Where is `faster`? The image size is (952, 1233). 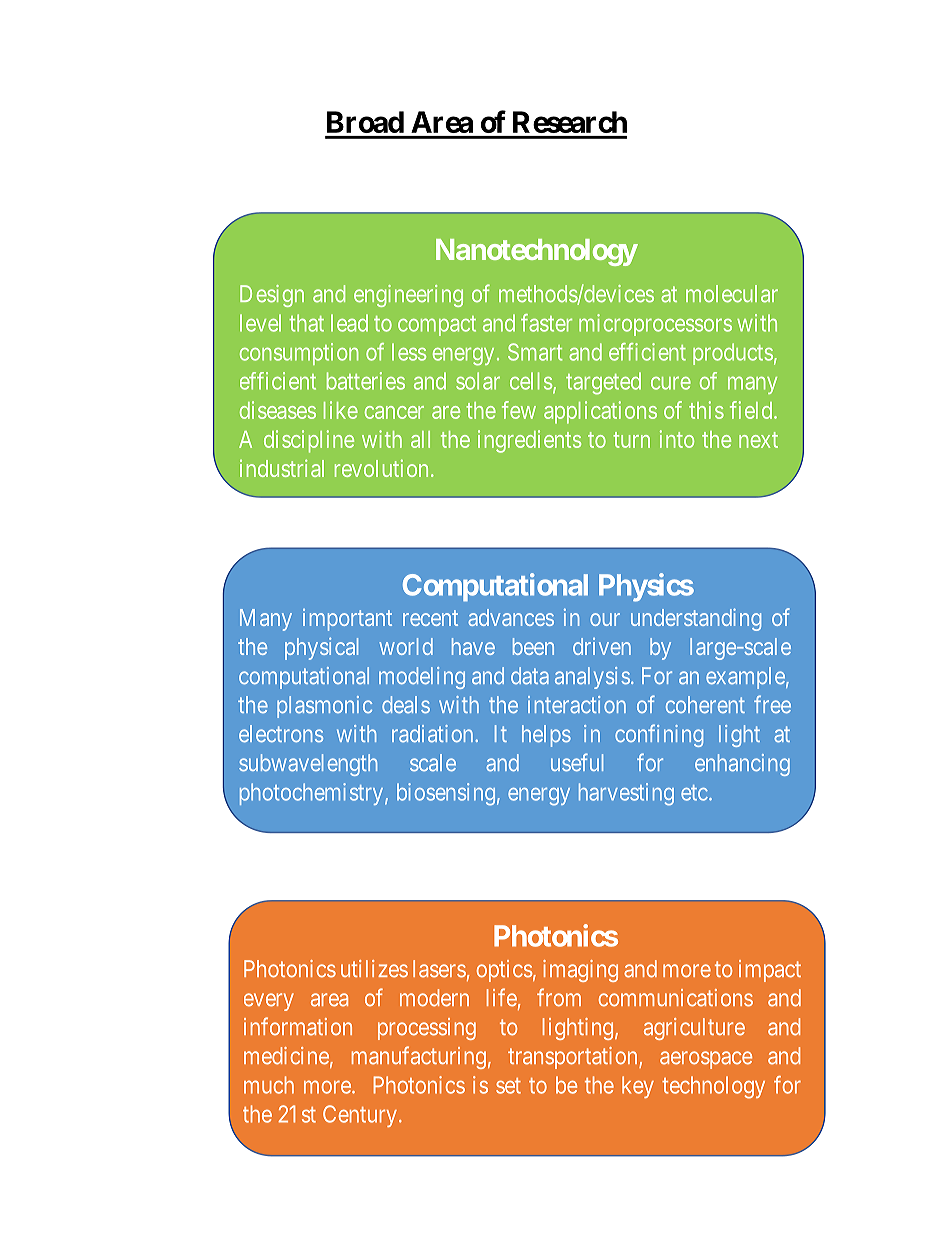
faster is located at coordinates (546, 323).
